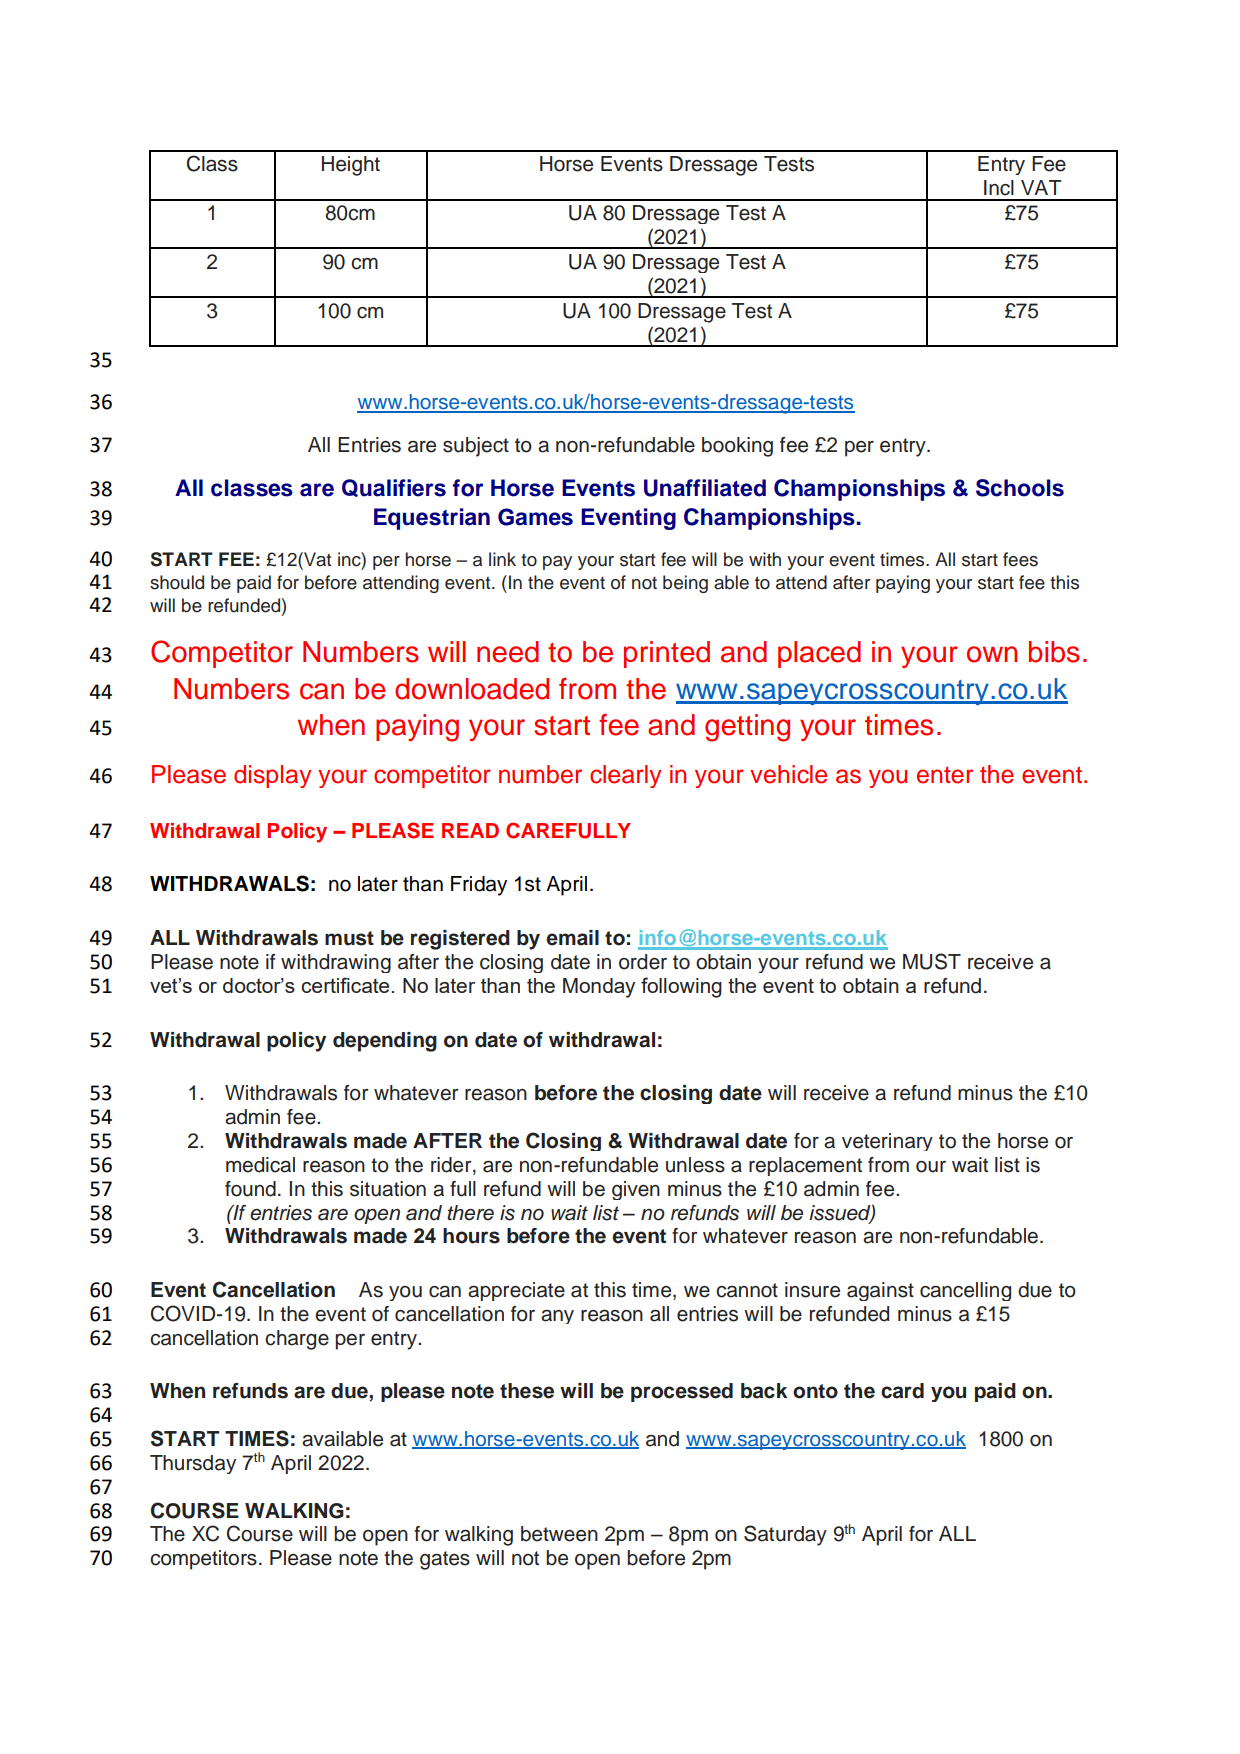 The height and width of the page is (1754, 1240). I want to click on Games, so click(535, 517).
